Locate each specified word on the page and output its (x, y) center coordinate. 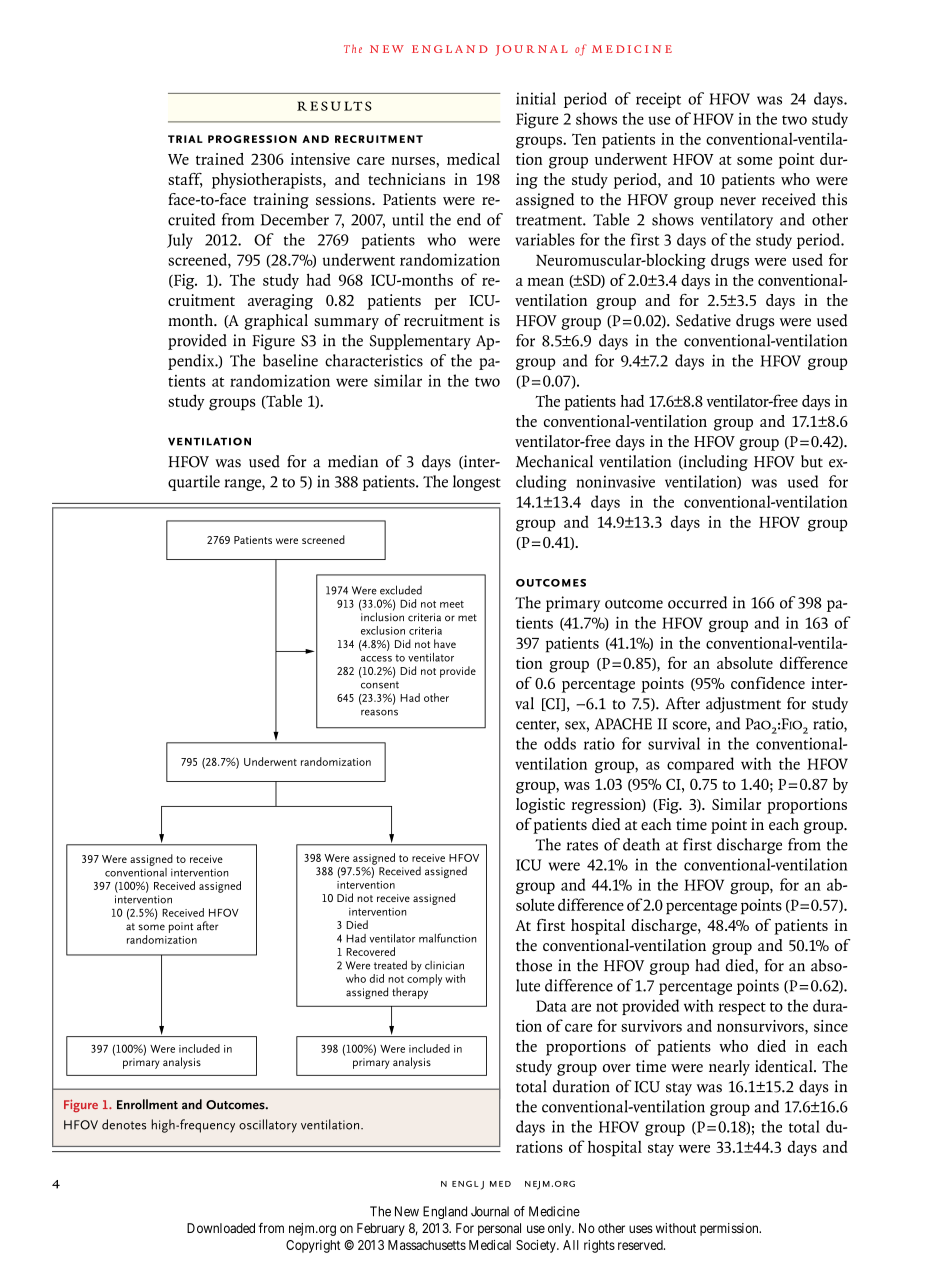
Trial (185, 139)
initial (536, 98)
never (738, 201)
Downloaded (221, 1228)
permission (730, 1229)
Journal (490, 1211)
